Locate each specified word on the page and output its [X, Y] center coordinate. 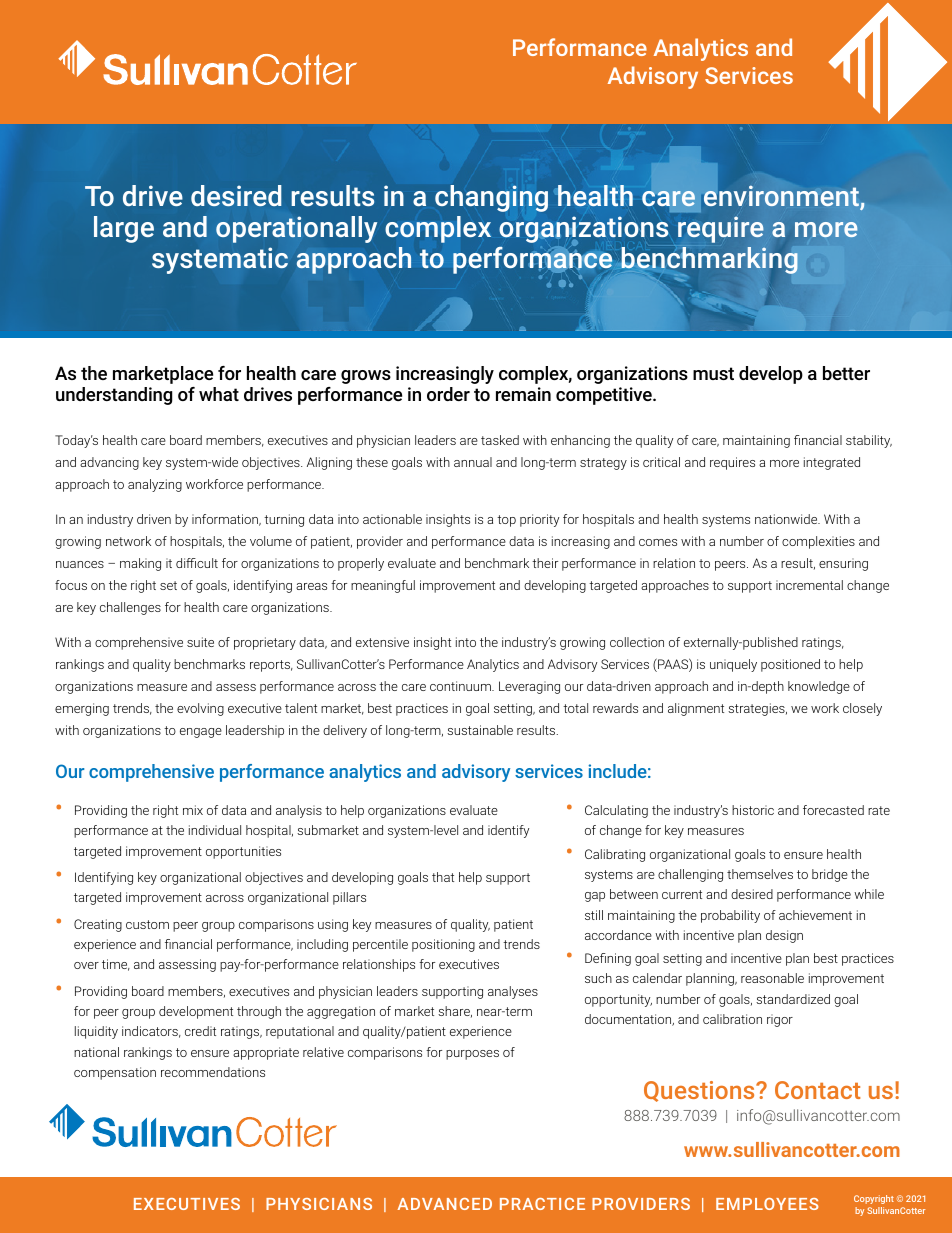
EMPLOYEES [767, 1204]
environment [782, 197]
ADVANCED [444, 1204]
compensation [115, 1073]
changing [491, 198]
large [124, 229]
